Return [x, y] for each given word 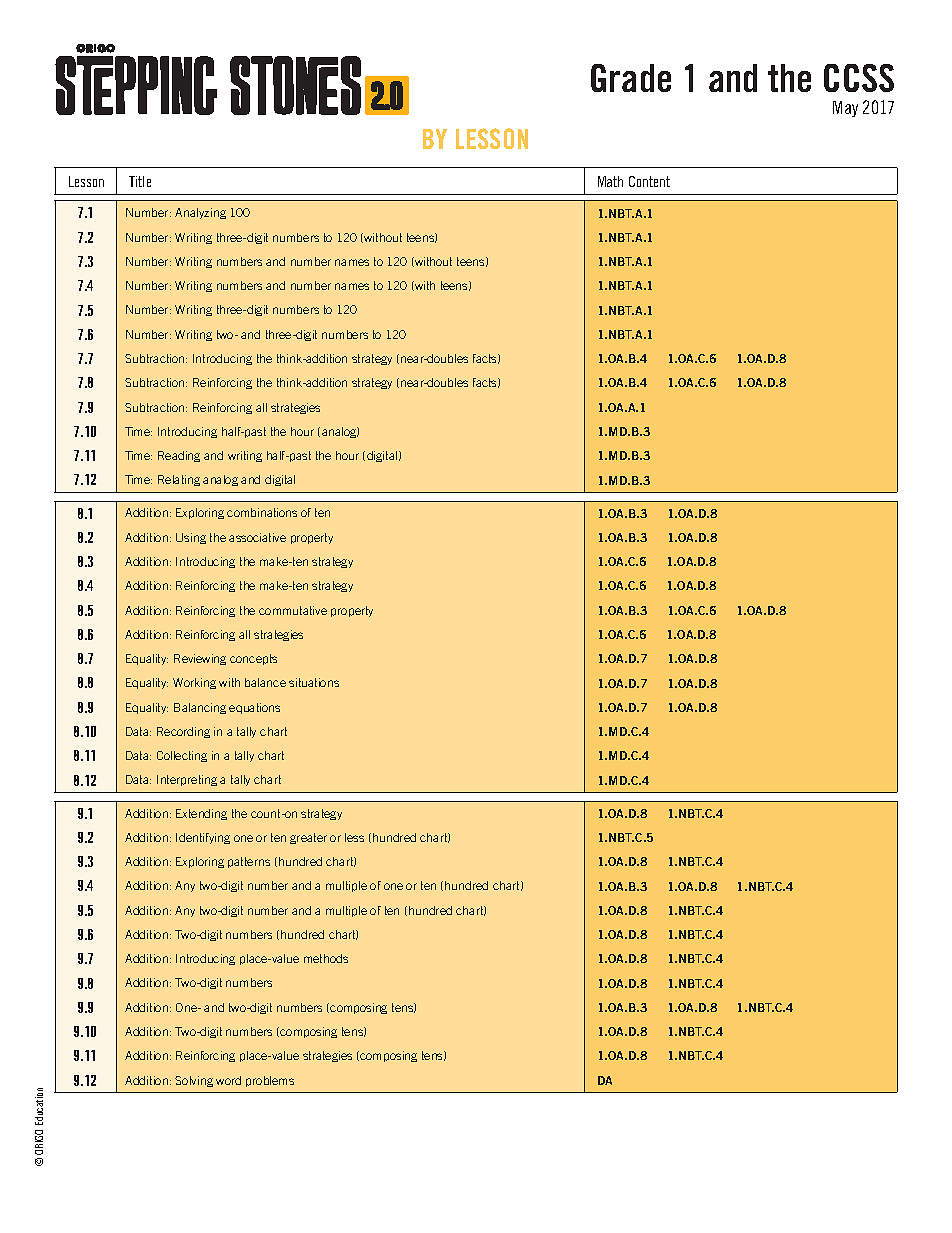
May [845, 109]
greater [308, 838]
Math [610, 181]
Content [649, 181]
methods [326, 958]
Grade [631, 78]
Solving [194, 1081]
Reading [179, 456]
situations [314, 682]
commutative [293, 610]
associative [257, 537]
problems [270, 1081]
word [228, 1080]
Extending [201, 814]
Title [140, 181]
